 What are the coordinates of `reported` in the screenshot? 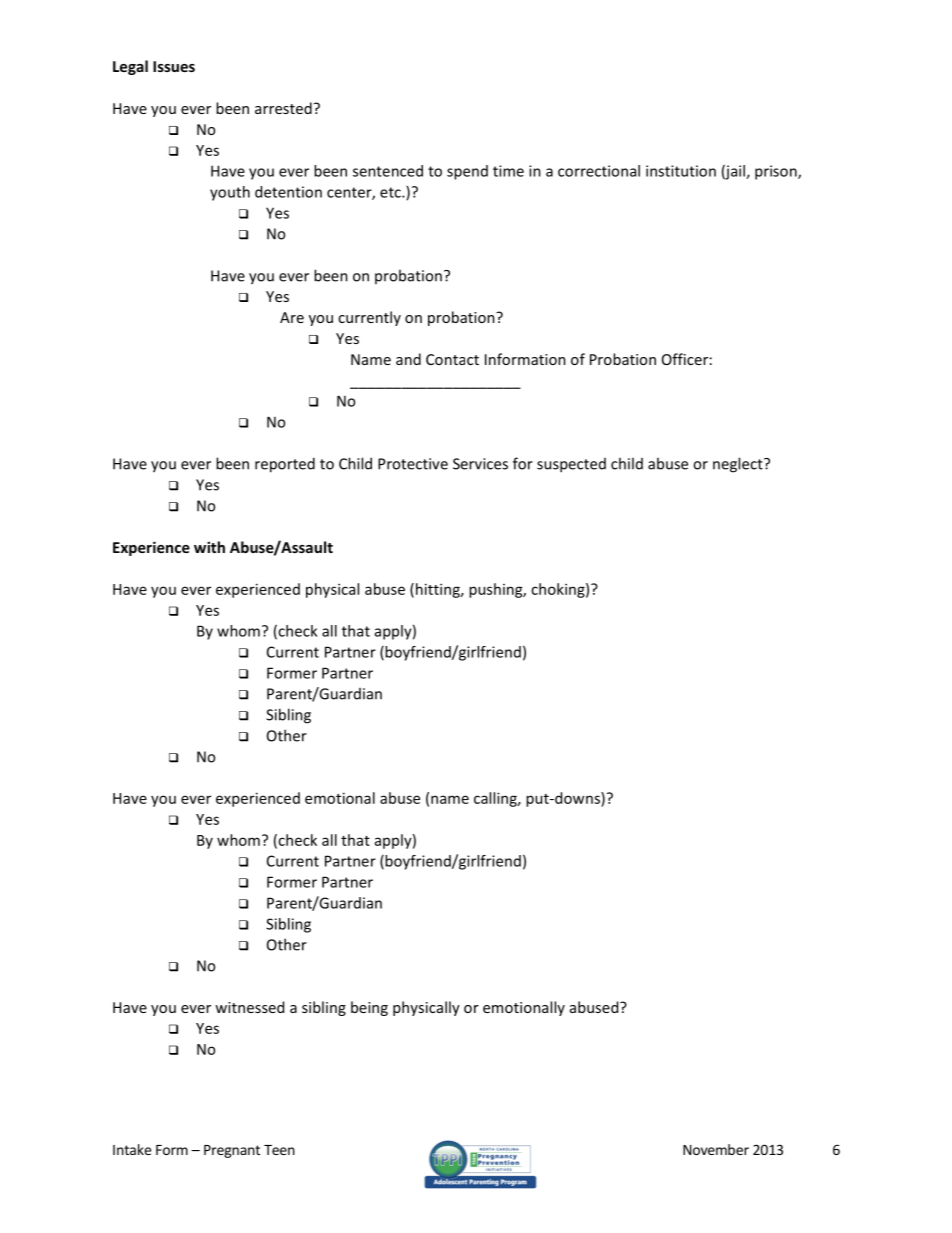 It's located at (285, 465).
